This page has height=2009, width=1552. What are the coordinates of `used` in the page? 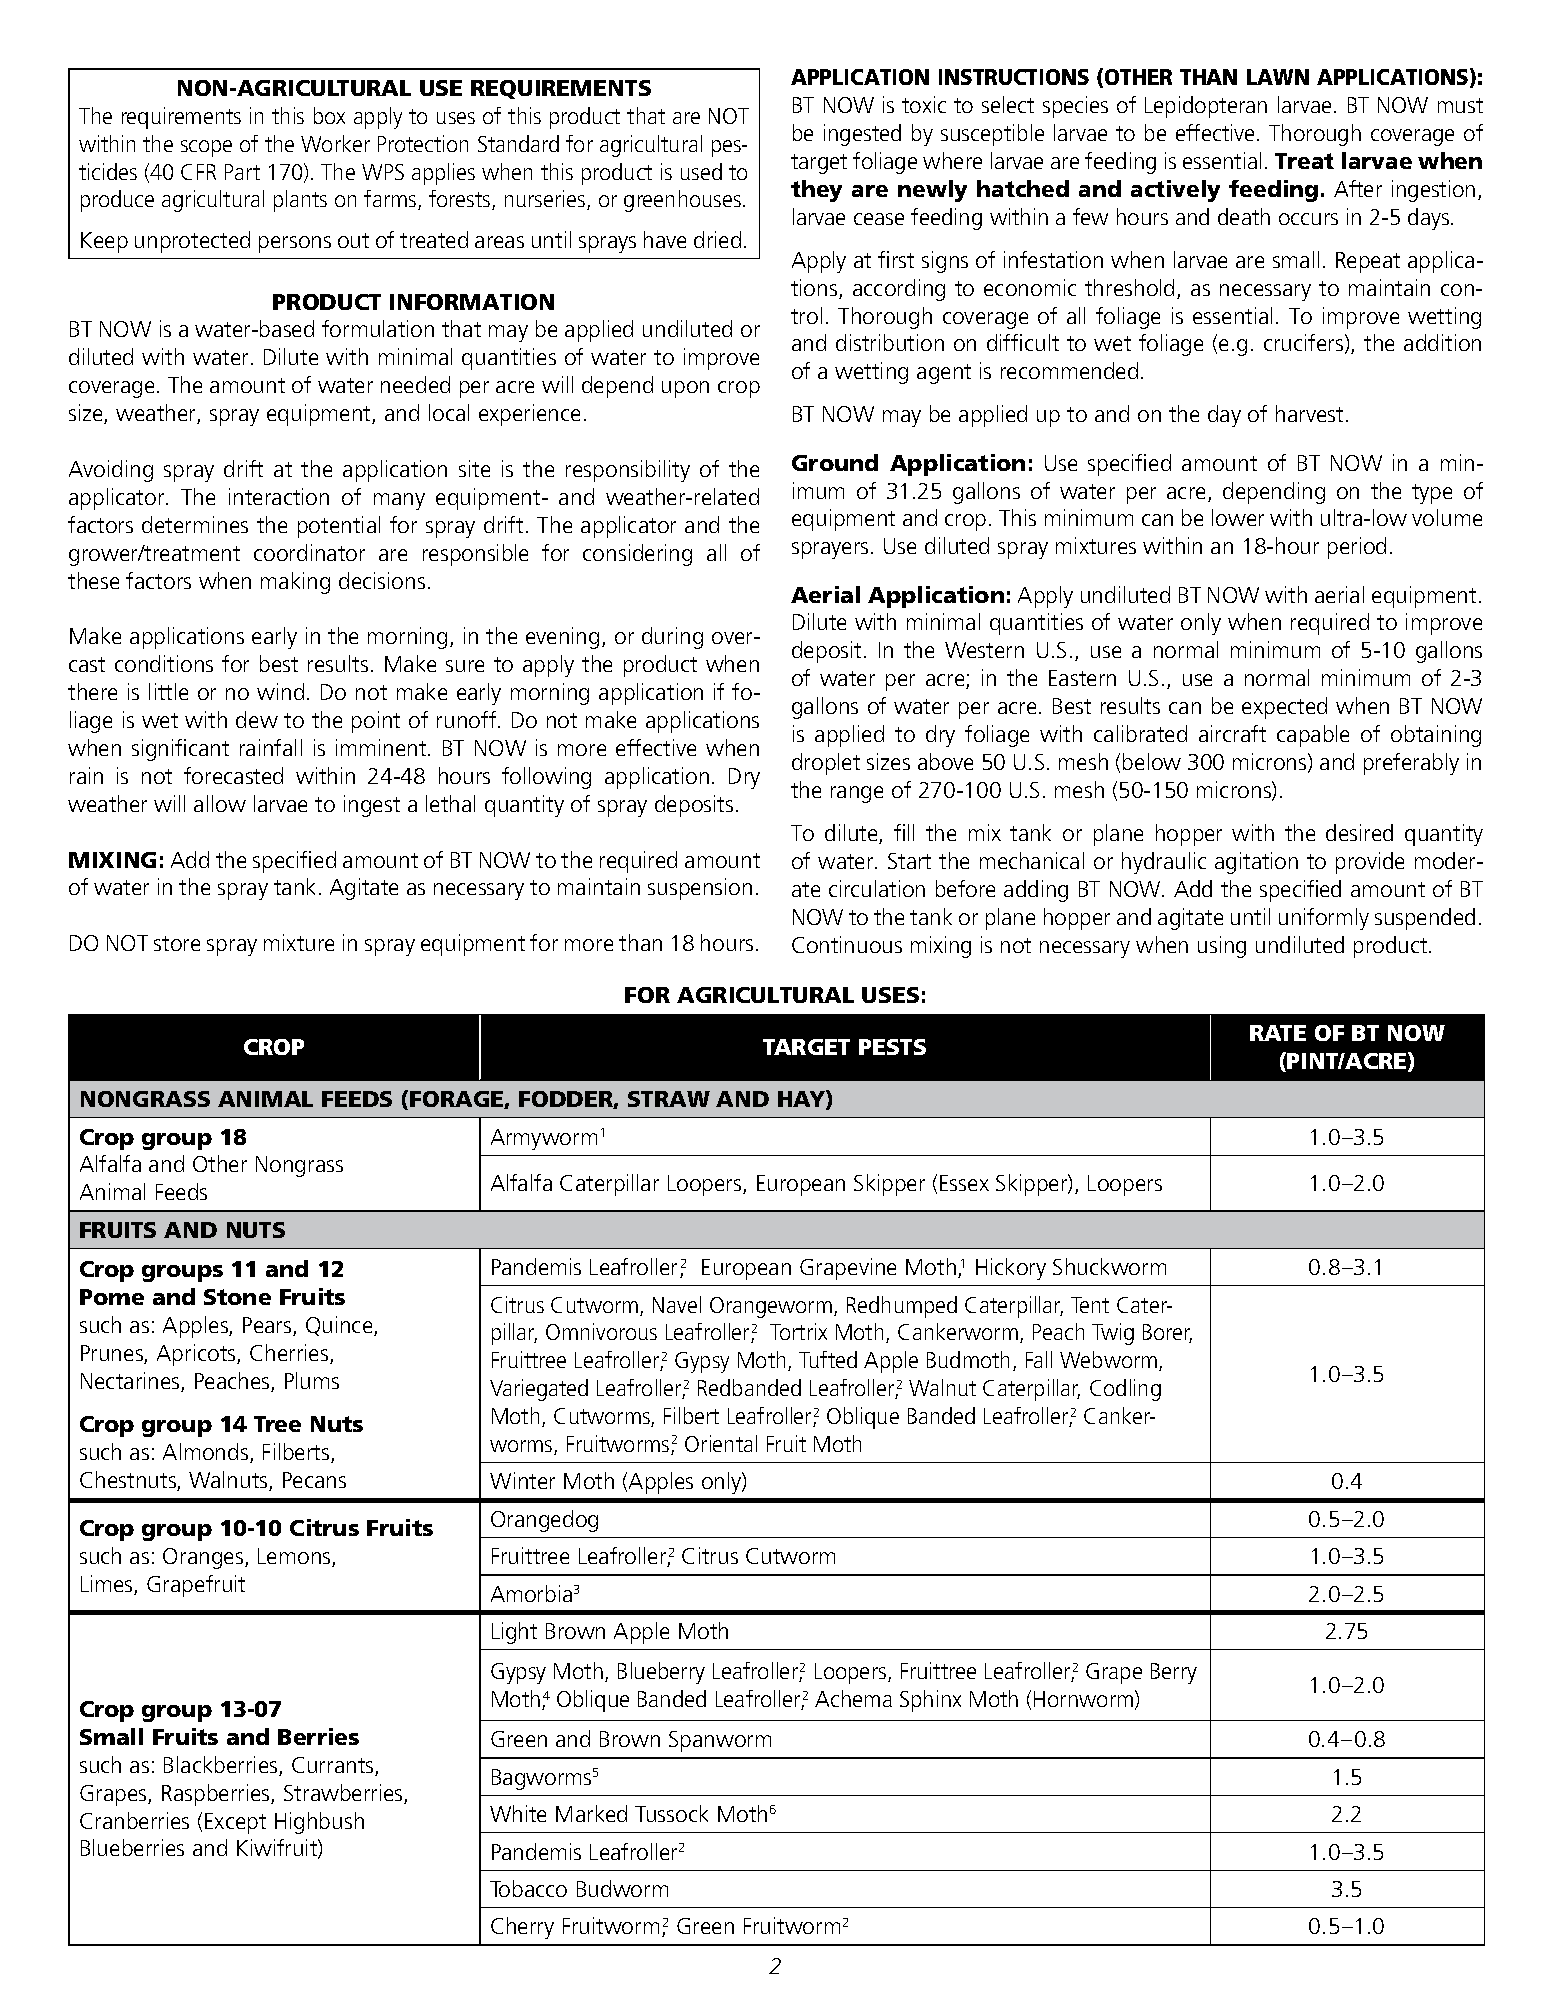 It's located at (701, 171).
